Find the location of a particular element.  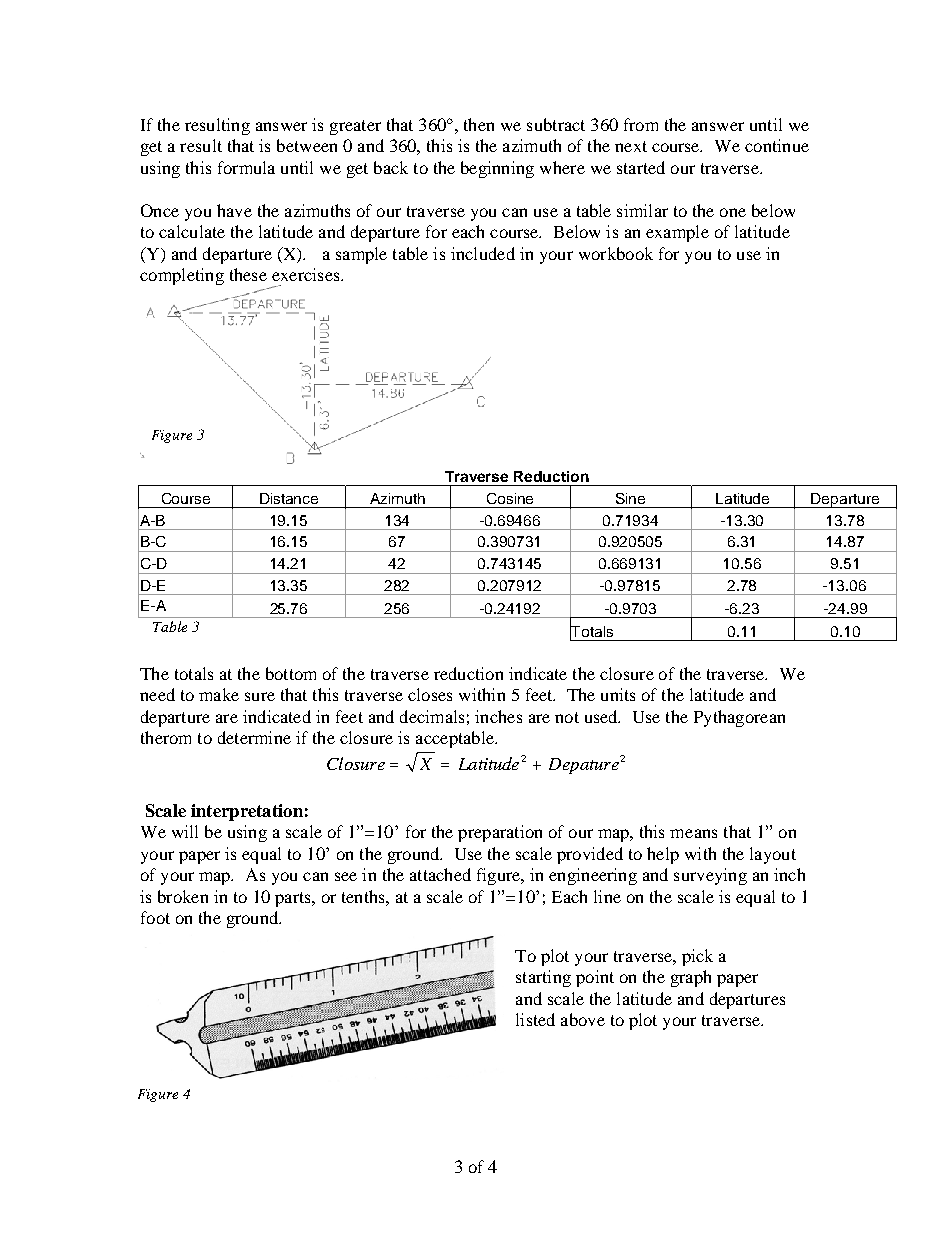

started is located at coordinates (641, 167).
